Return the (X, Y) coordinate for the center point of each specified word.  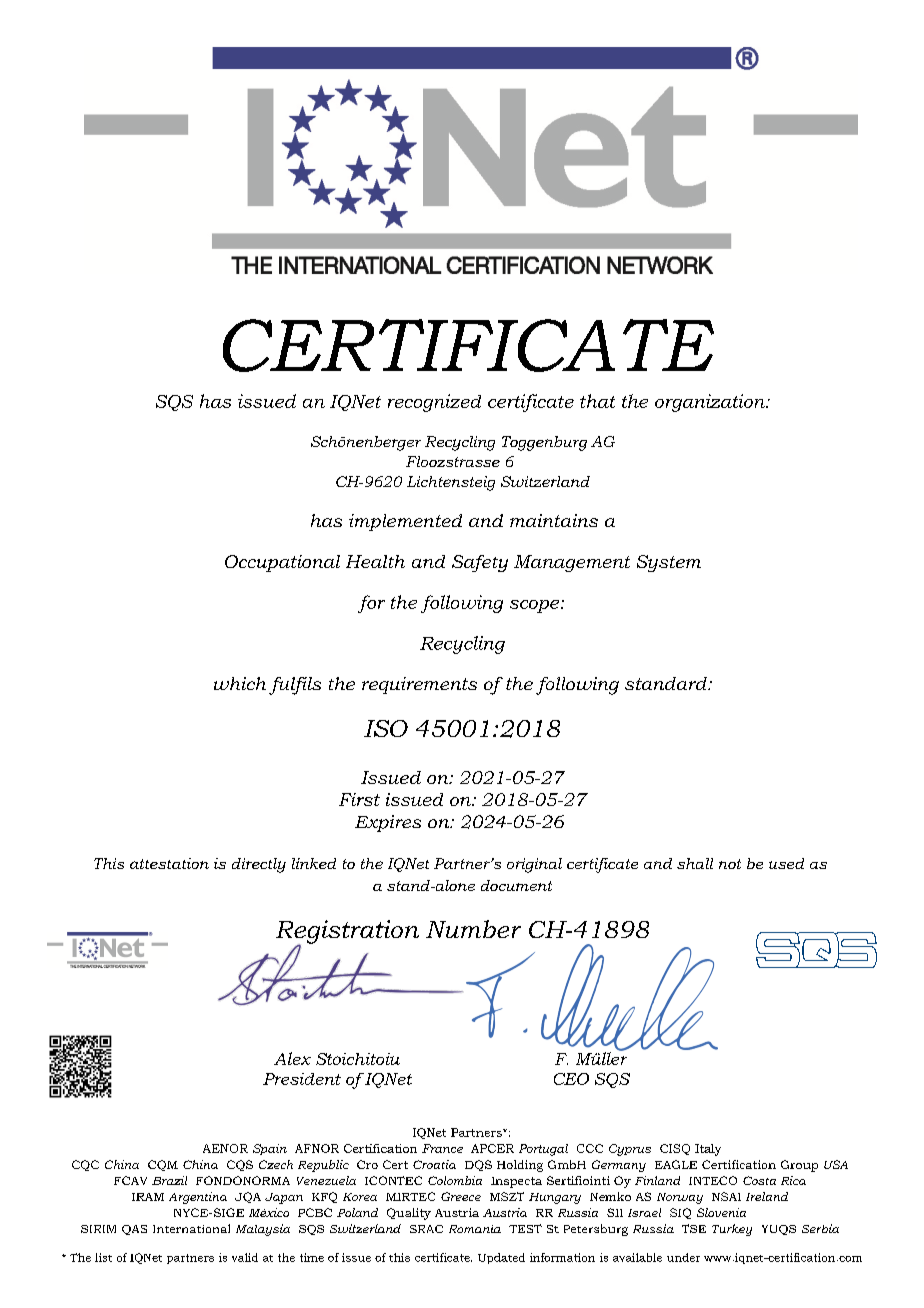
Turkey (732, 1230)
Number (473, 929)
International (191, 1228)
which (240, 683)
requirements (419, 685)
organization (711, 403)
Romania (475, 1229)
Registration (347, 933)
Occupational (282, 563)
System (669, 563)
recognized (434, 403)
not (730, 864)
